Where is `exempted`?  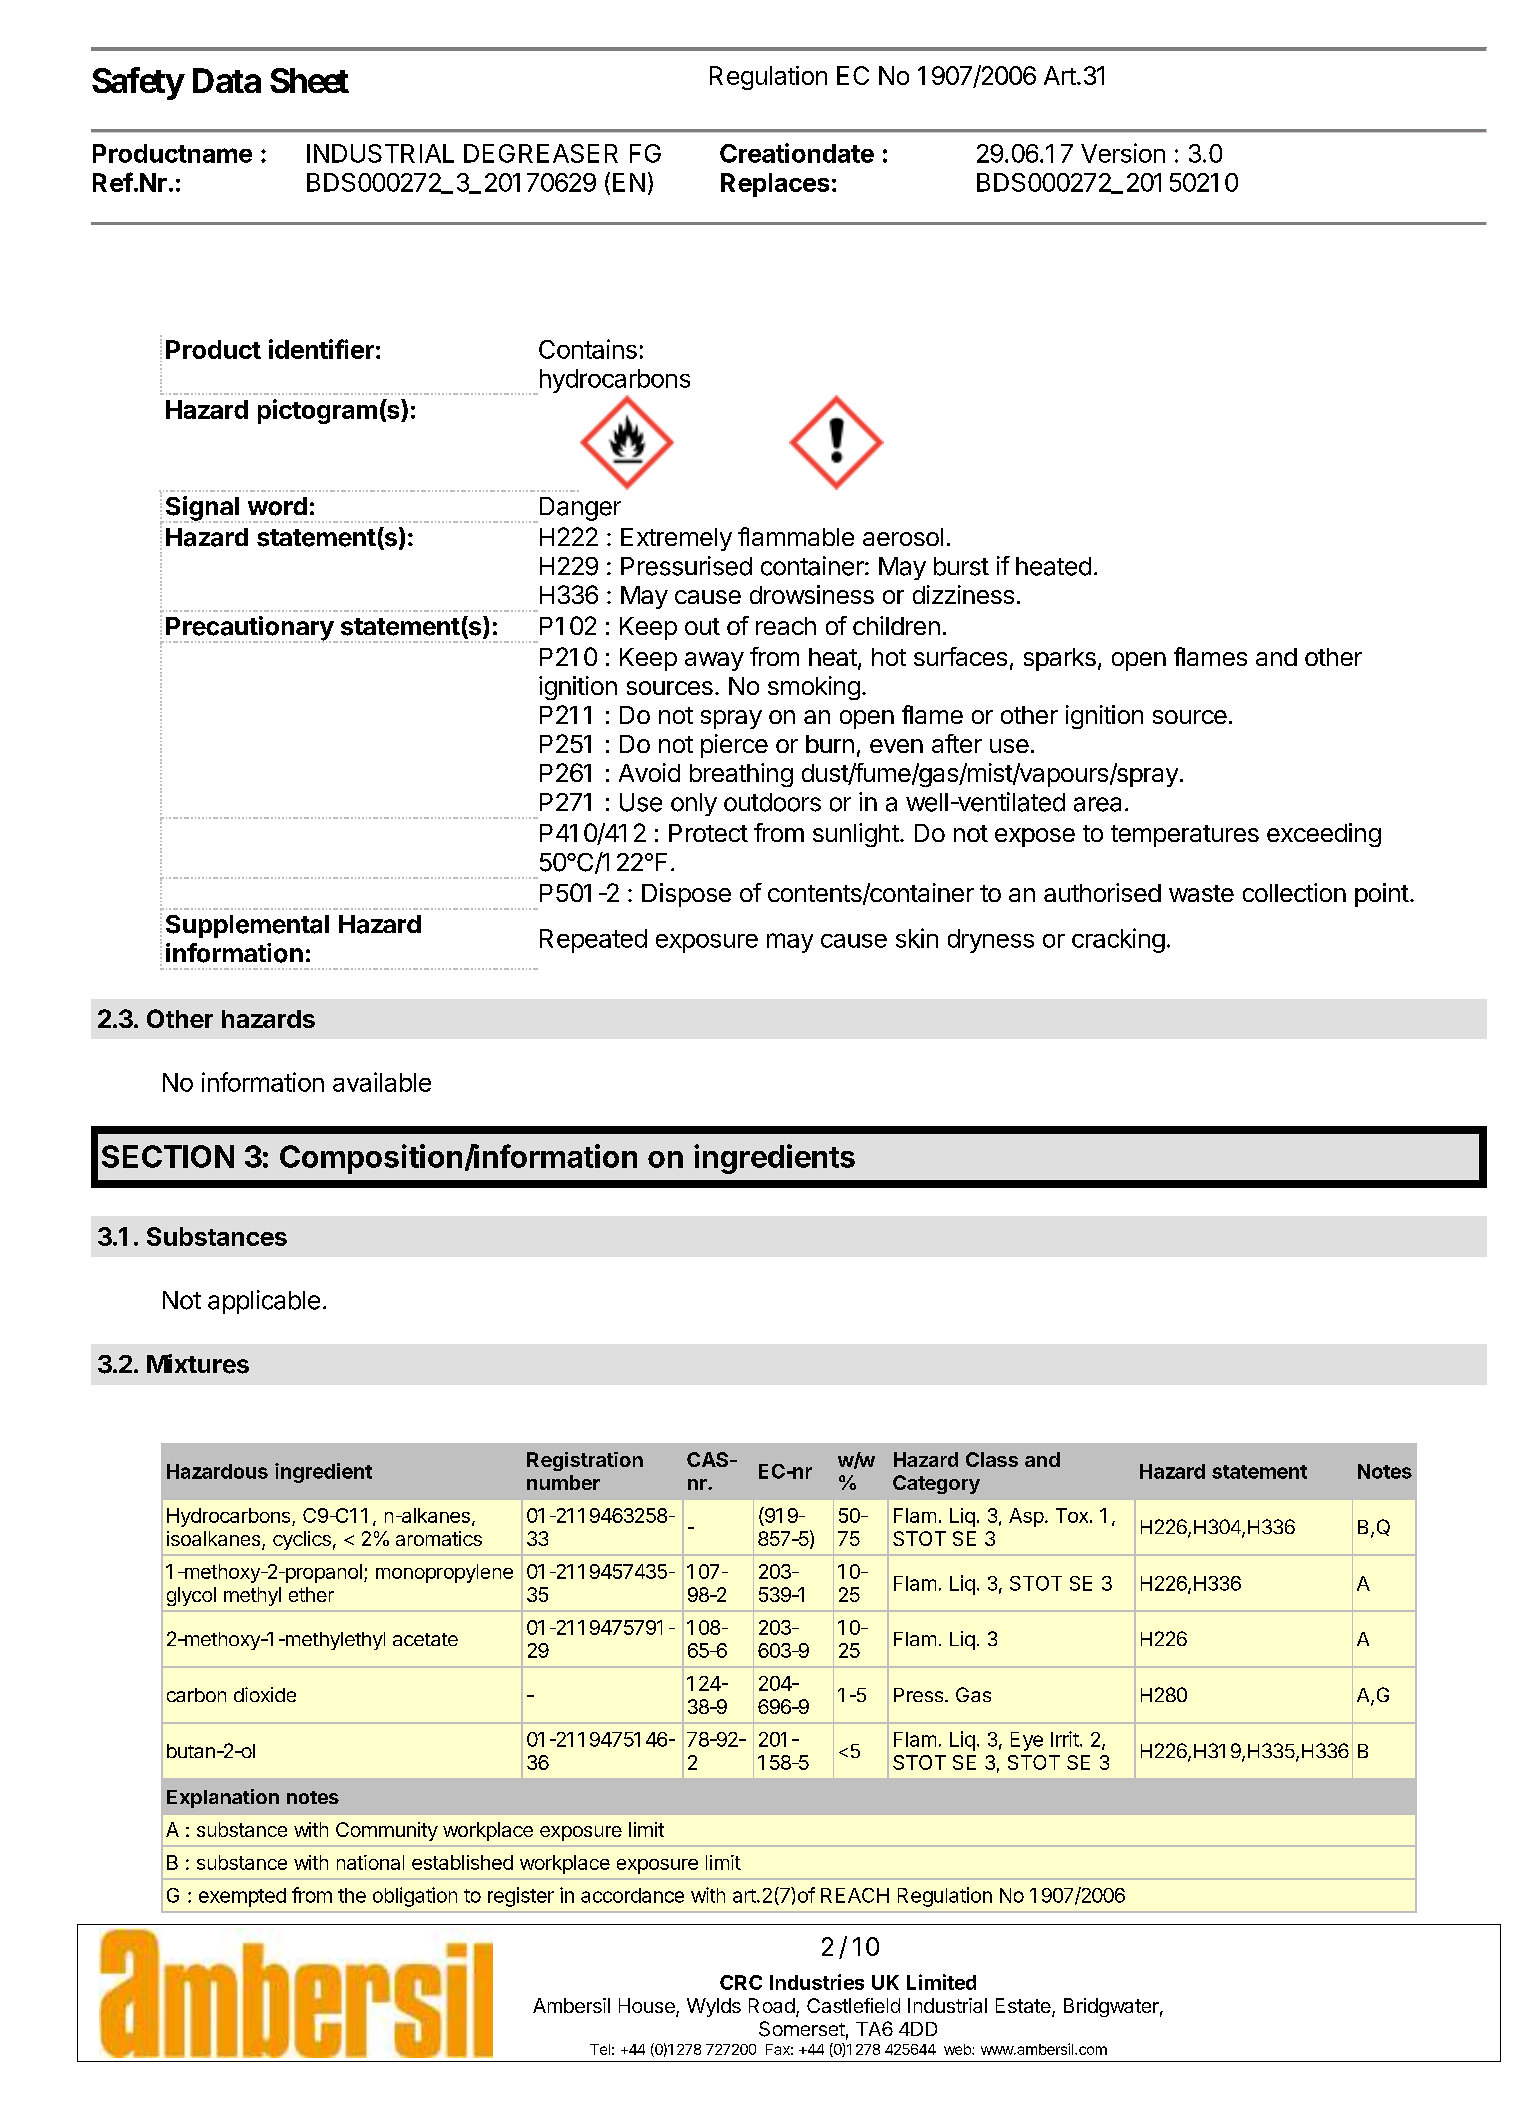 exempted is located at coordinates (242, 1897).
